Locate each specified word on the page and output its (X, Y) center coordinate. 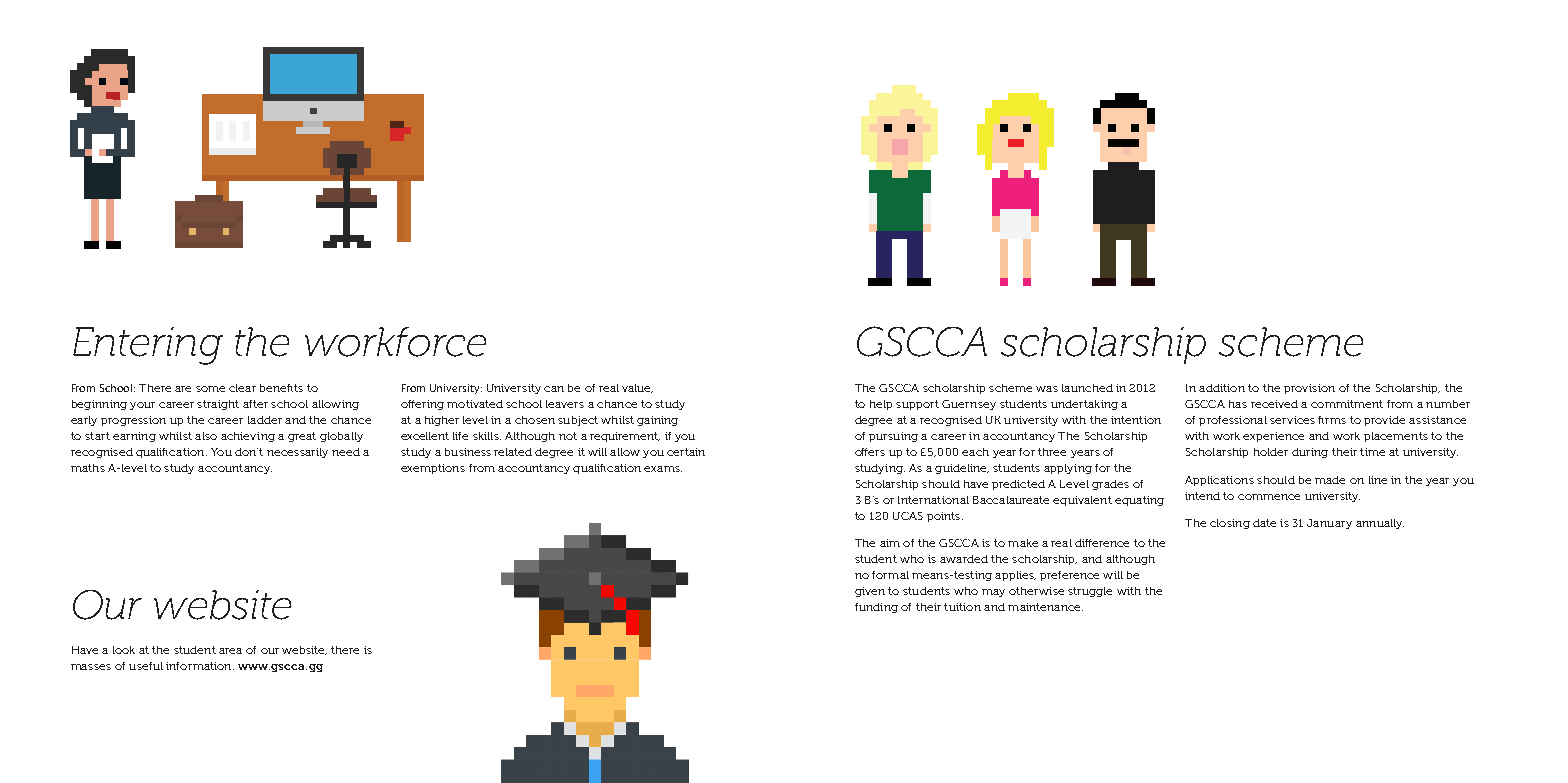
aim (890, 543)
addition (1222, 388)
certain (686, 452)
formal (890, 575)
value (637, 388)
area (230, 651)
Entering (148, 346)
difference (1102, 543)
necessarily (297, 453)
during (1310, 453)
